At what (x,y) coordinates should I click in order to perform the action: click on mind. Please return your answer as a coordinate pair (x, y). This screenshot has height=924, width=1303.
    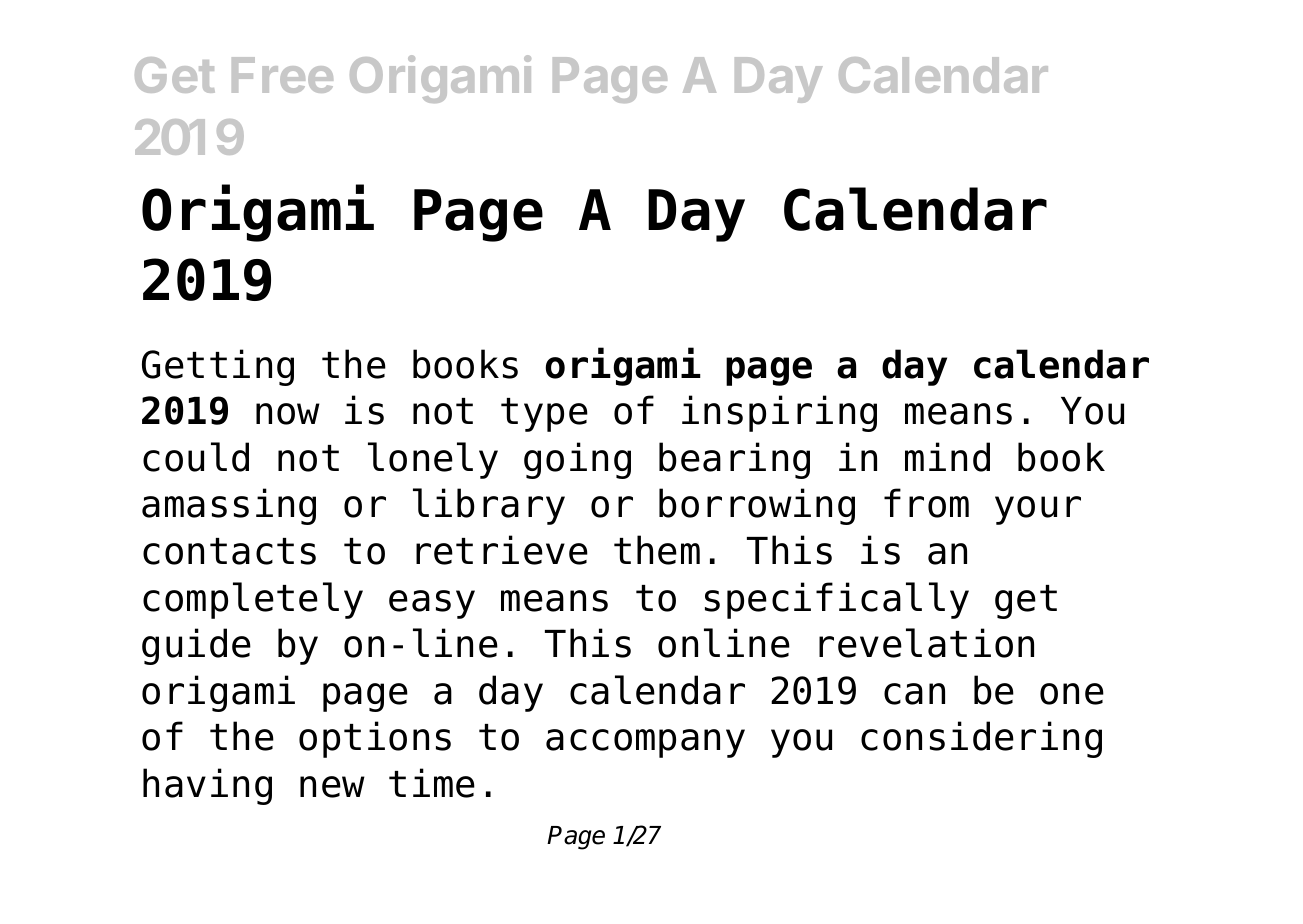
    Looking at the image, I should click on (947, 457).
